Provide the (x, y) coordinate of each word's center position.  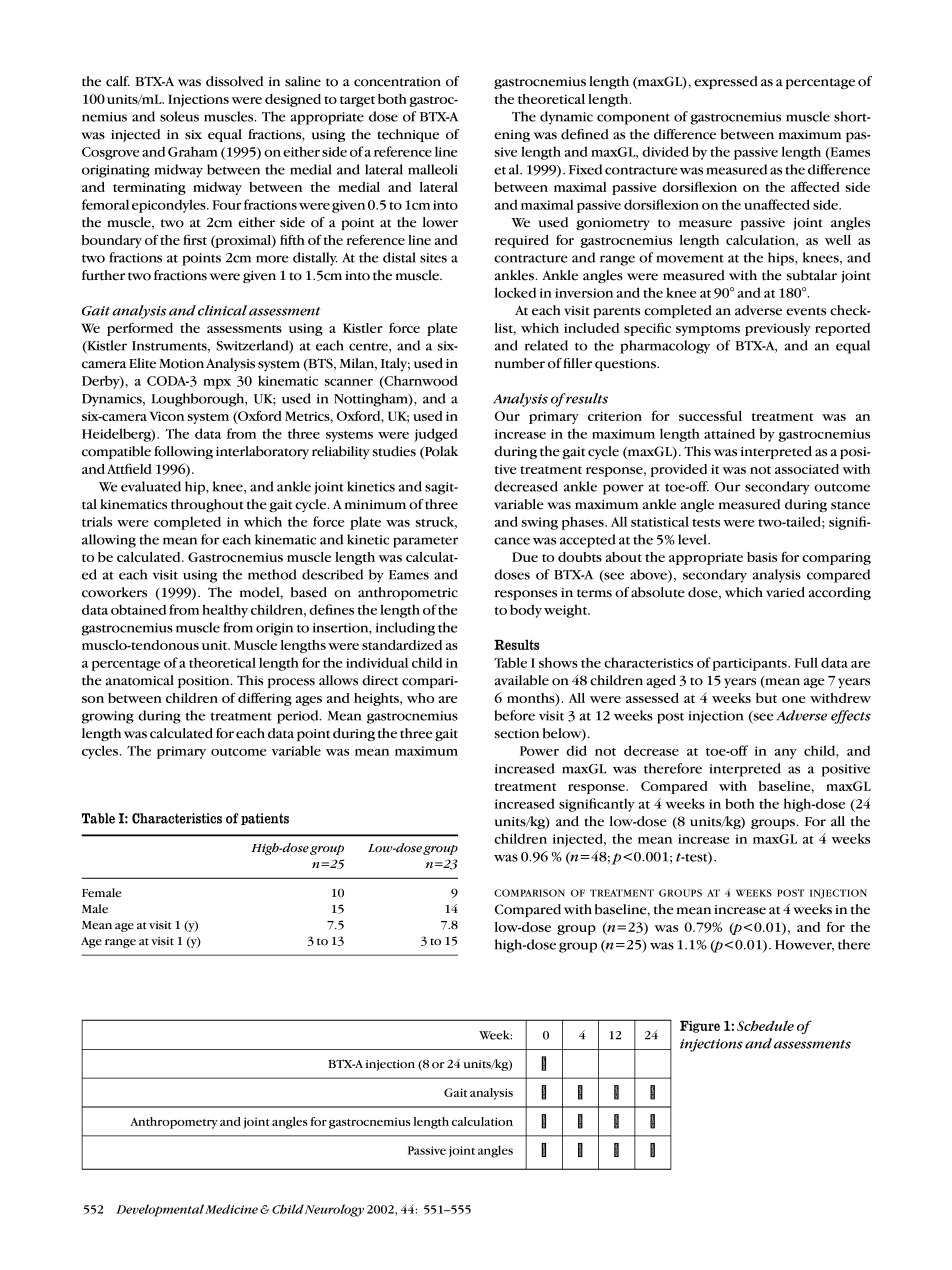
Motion (181, 364)
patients (265, 819)
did (576, 750)
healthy (225, 611)
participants (750, 664)
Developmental (160, 1210)
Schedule (765, 1025)
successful (710, 415)
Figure (700, 1027)
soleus (179, 116)
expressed (726, 82)
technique (408, 135)
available (522, 680)
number (520, 363)
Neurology (334, 1210)
